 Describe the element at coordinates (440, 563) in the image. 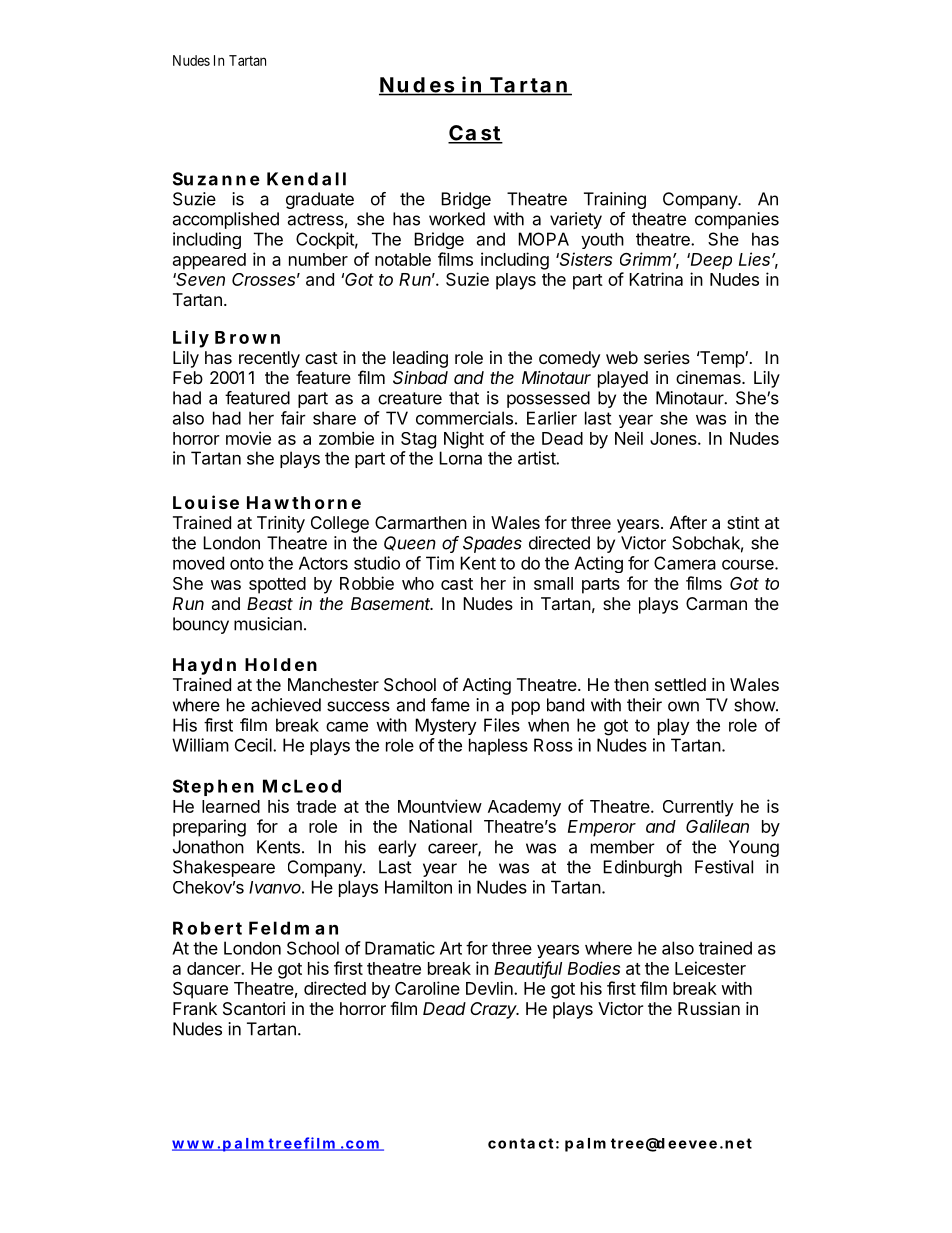

I see `Tim` at that location.
